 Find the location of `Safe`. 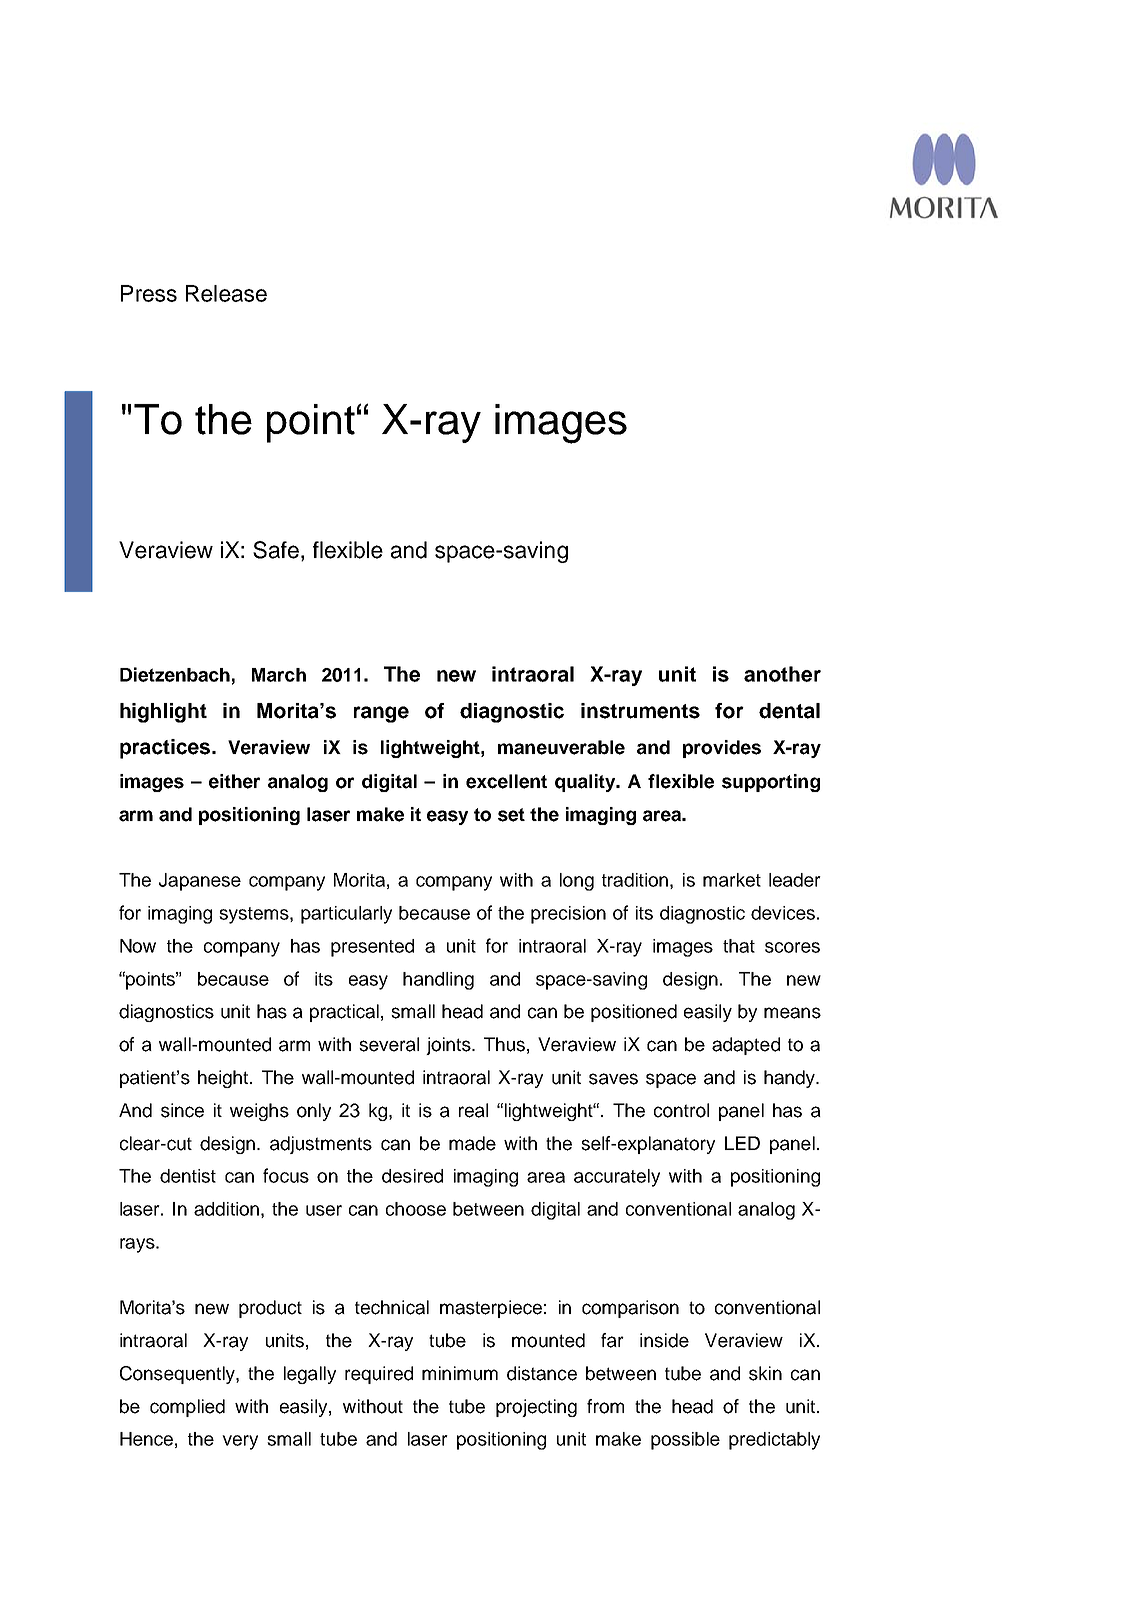

Safe is located at coordinates (276, 550).
